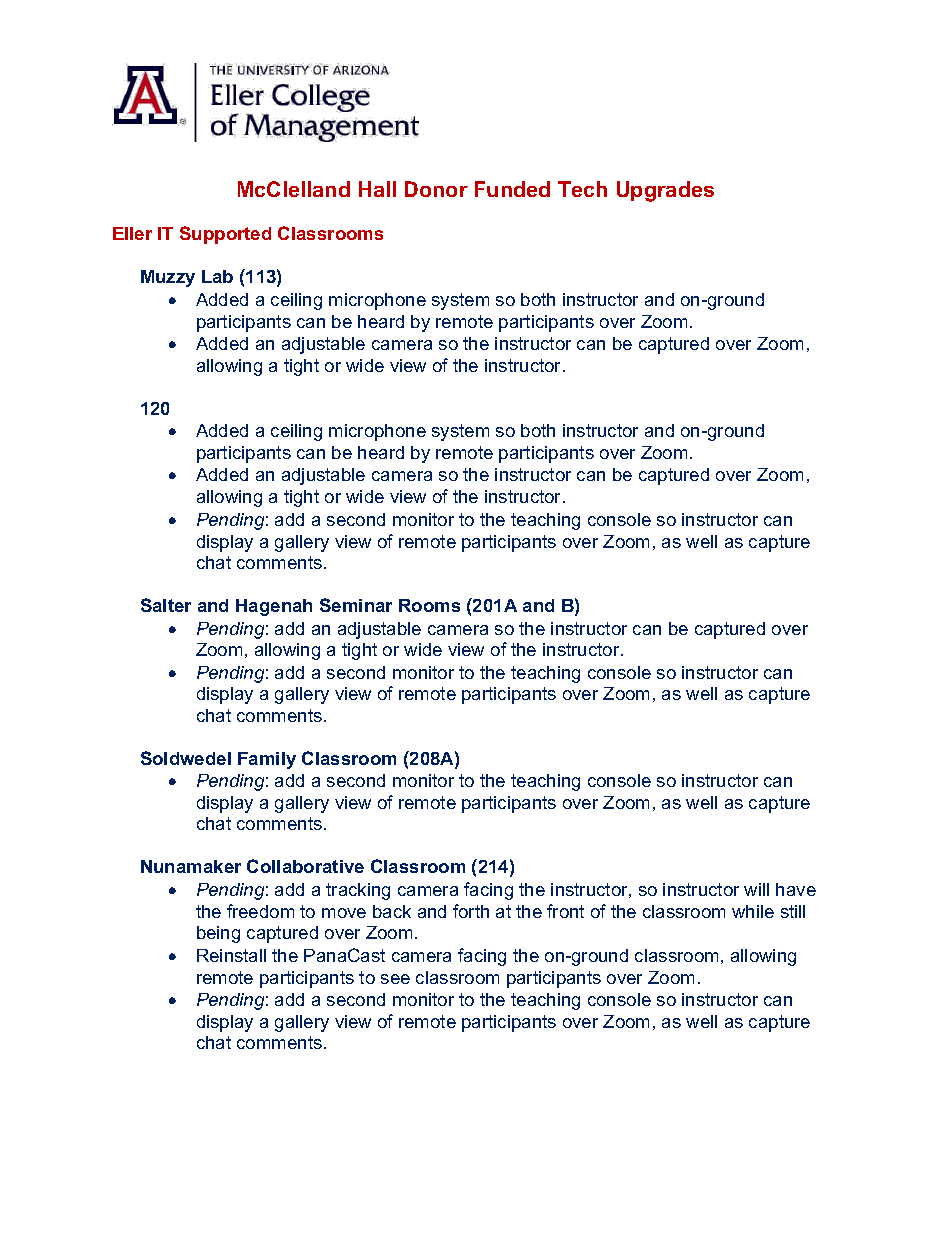 This image has width=952, height=1233. I want to click on will, so click(756, 889).
